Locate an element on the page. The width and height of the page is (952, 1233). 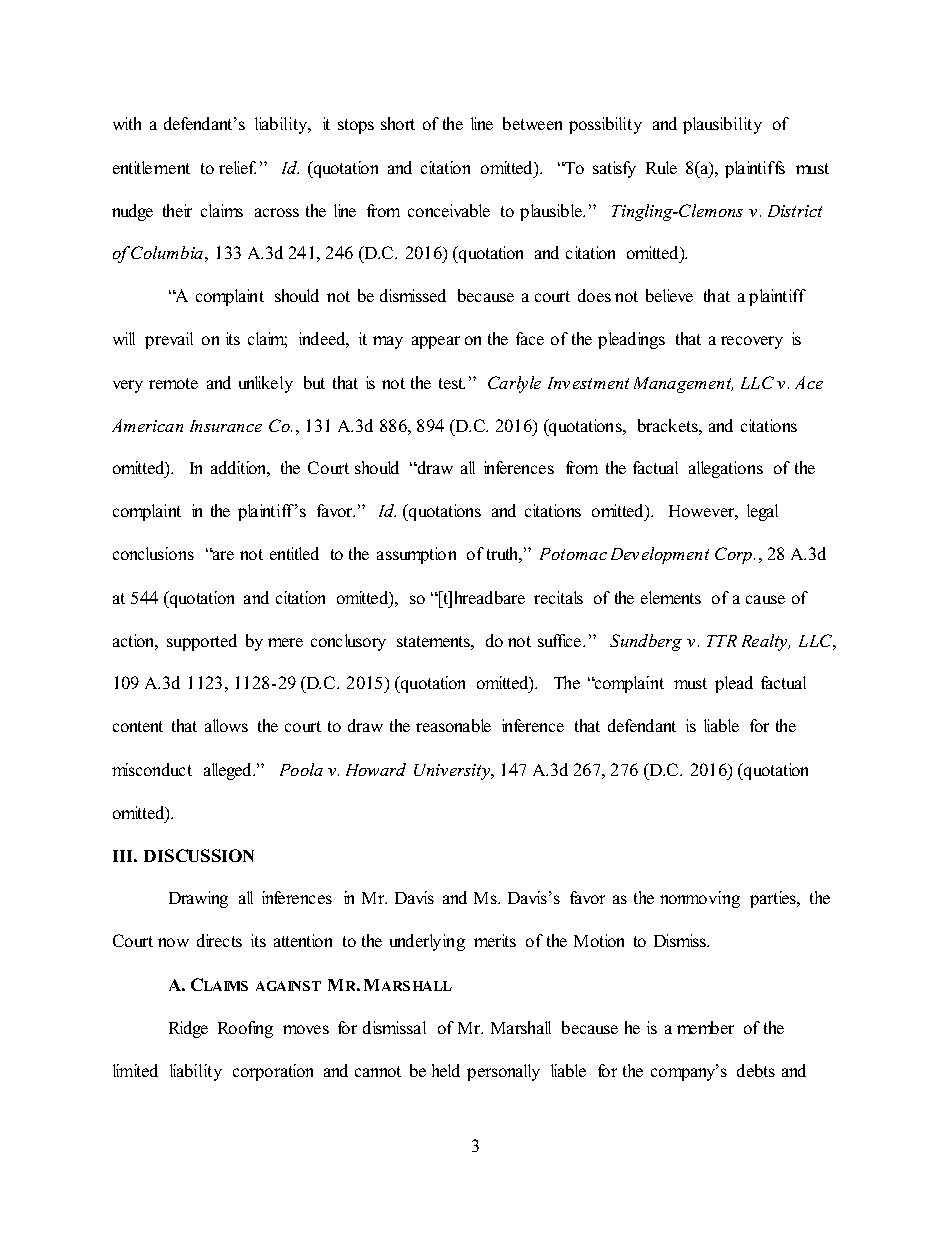
TTR is located at coordinates (722, 641).
